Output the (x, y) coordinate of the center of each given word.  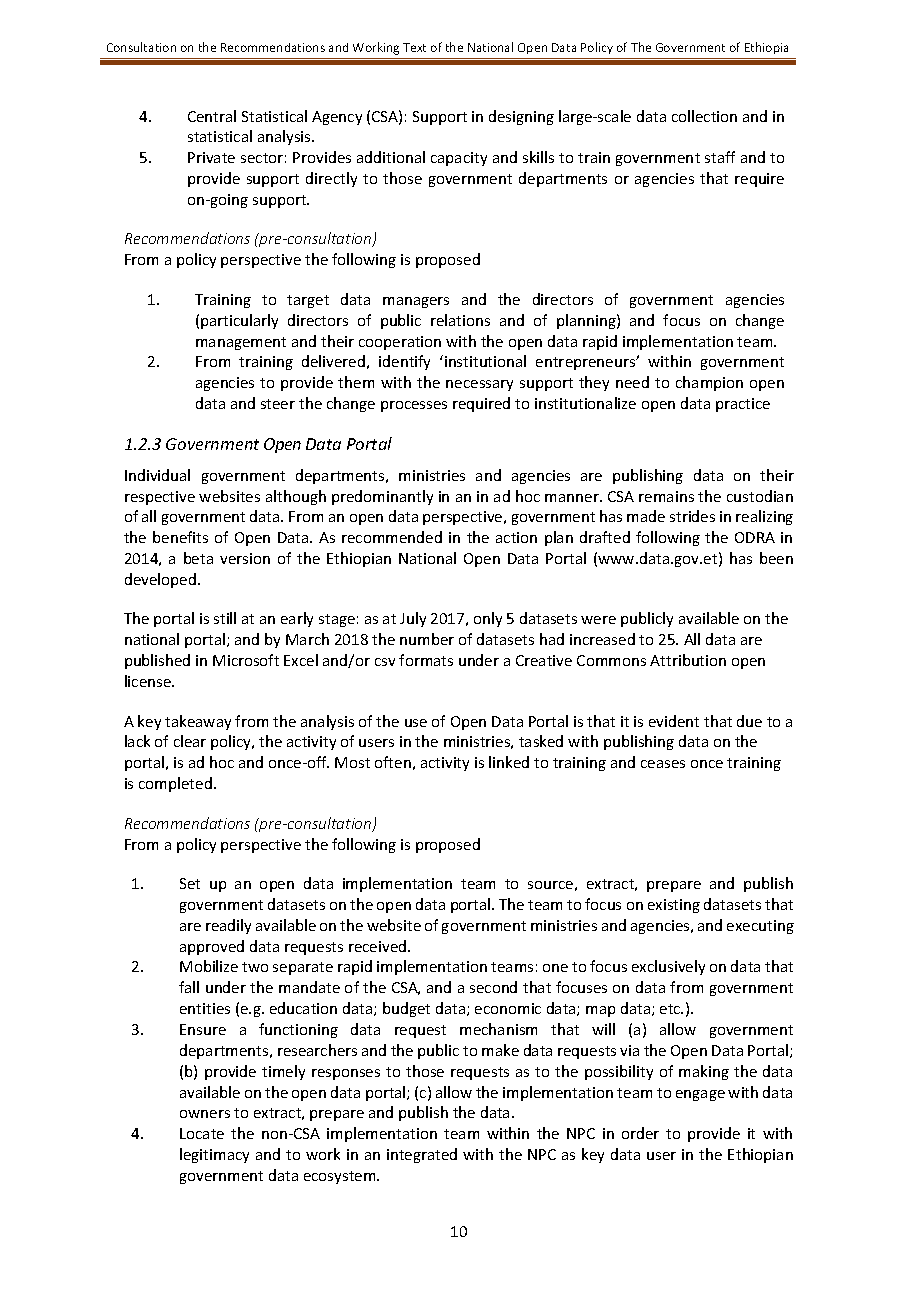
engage (700, 1095)
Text (414, 47)
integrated (422, 1155)
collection (704, 116)
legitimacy (214, 1155)
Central (212, 116)
